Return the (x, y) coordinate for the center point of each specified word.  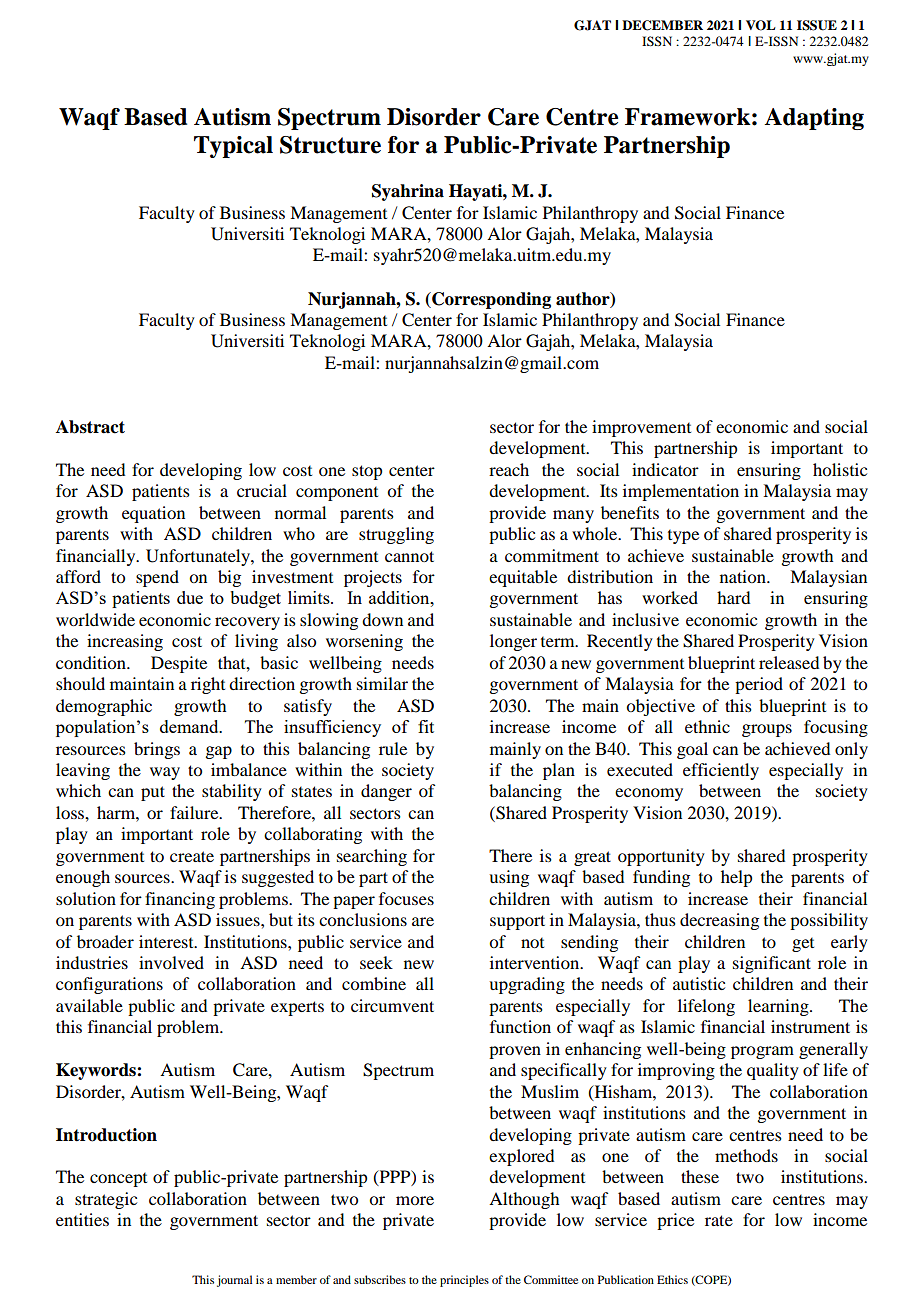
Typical (233, 147)
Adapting (814, 119)
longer (513, 642)
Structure (330, 145)
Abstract (90, 427)
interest (167, 941)
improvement (641, 428)
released (789, 662)
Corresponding (490, 300)
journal (234, 1281)
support (517, 922)
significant (772, 964)
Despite (179, 664)
